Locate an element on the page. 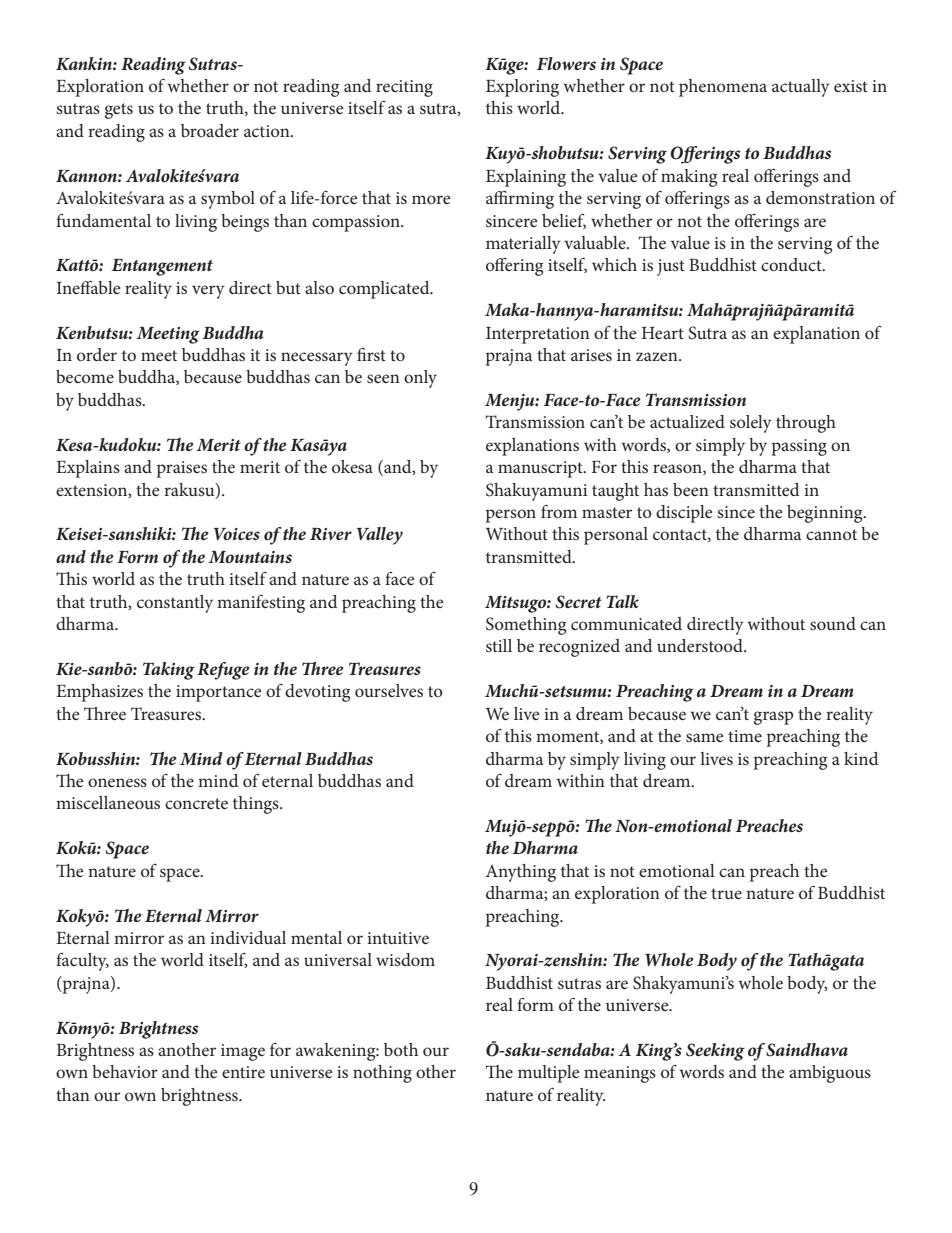 Image resolution: width=952 pixels, height=1233 pixels. behavior is located at coordinates (125, 1071).
